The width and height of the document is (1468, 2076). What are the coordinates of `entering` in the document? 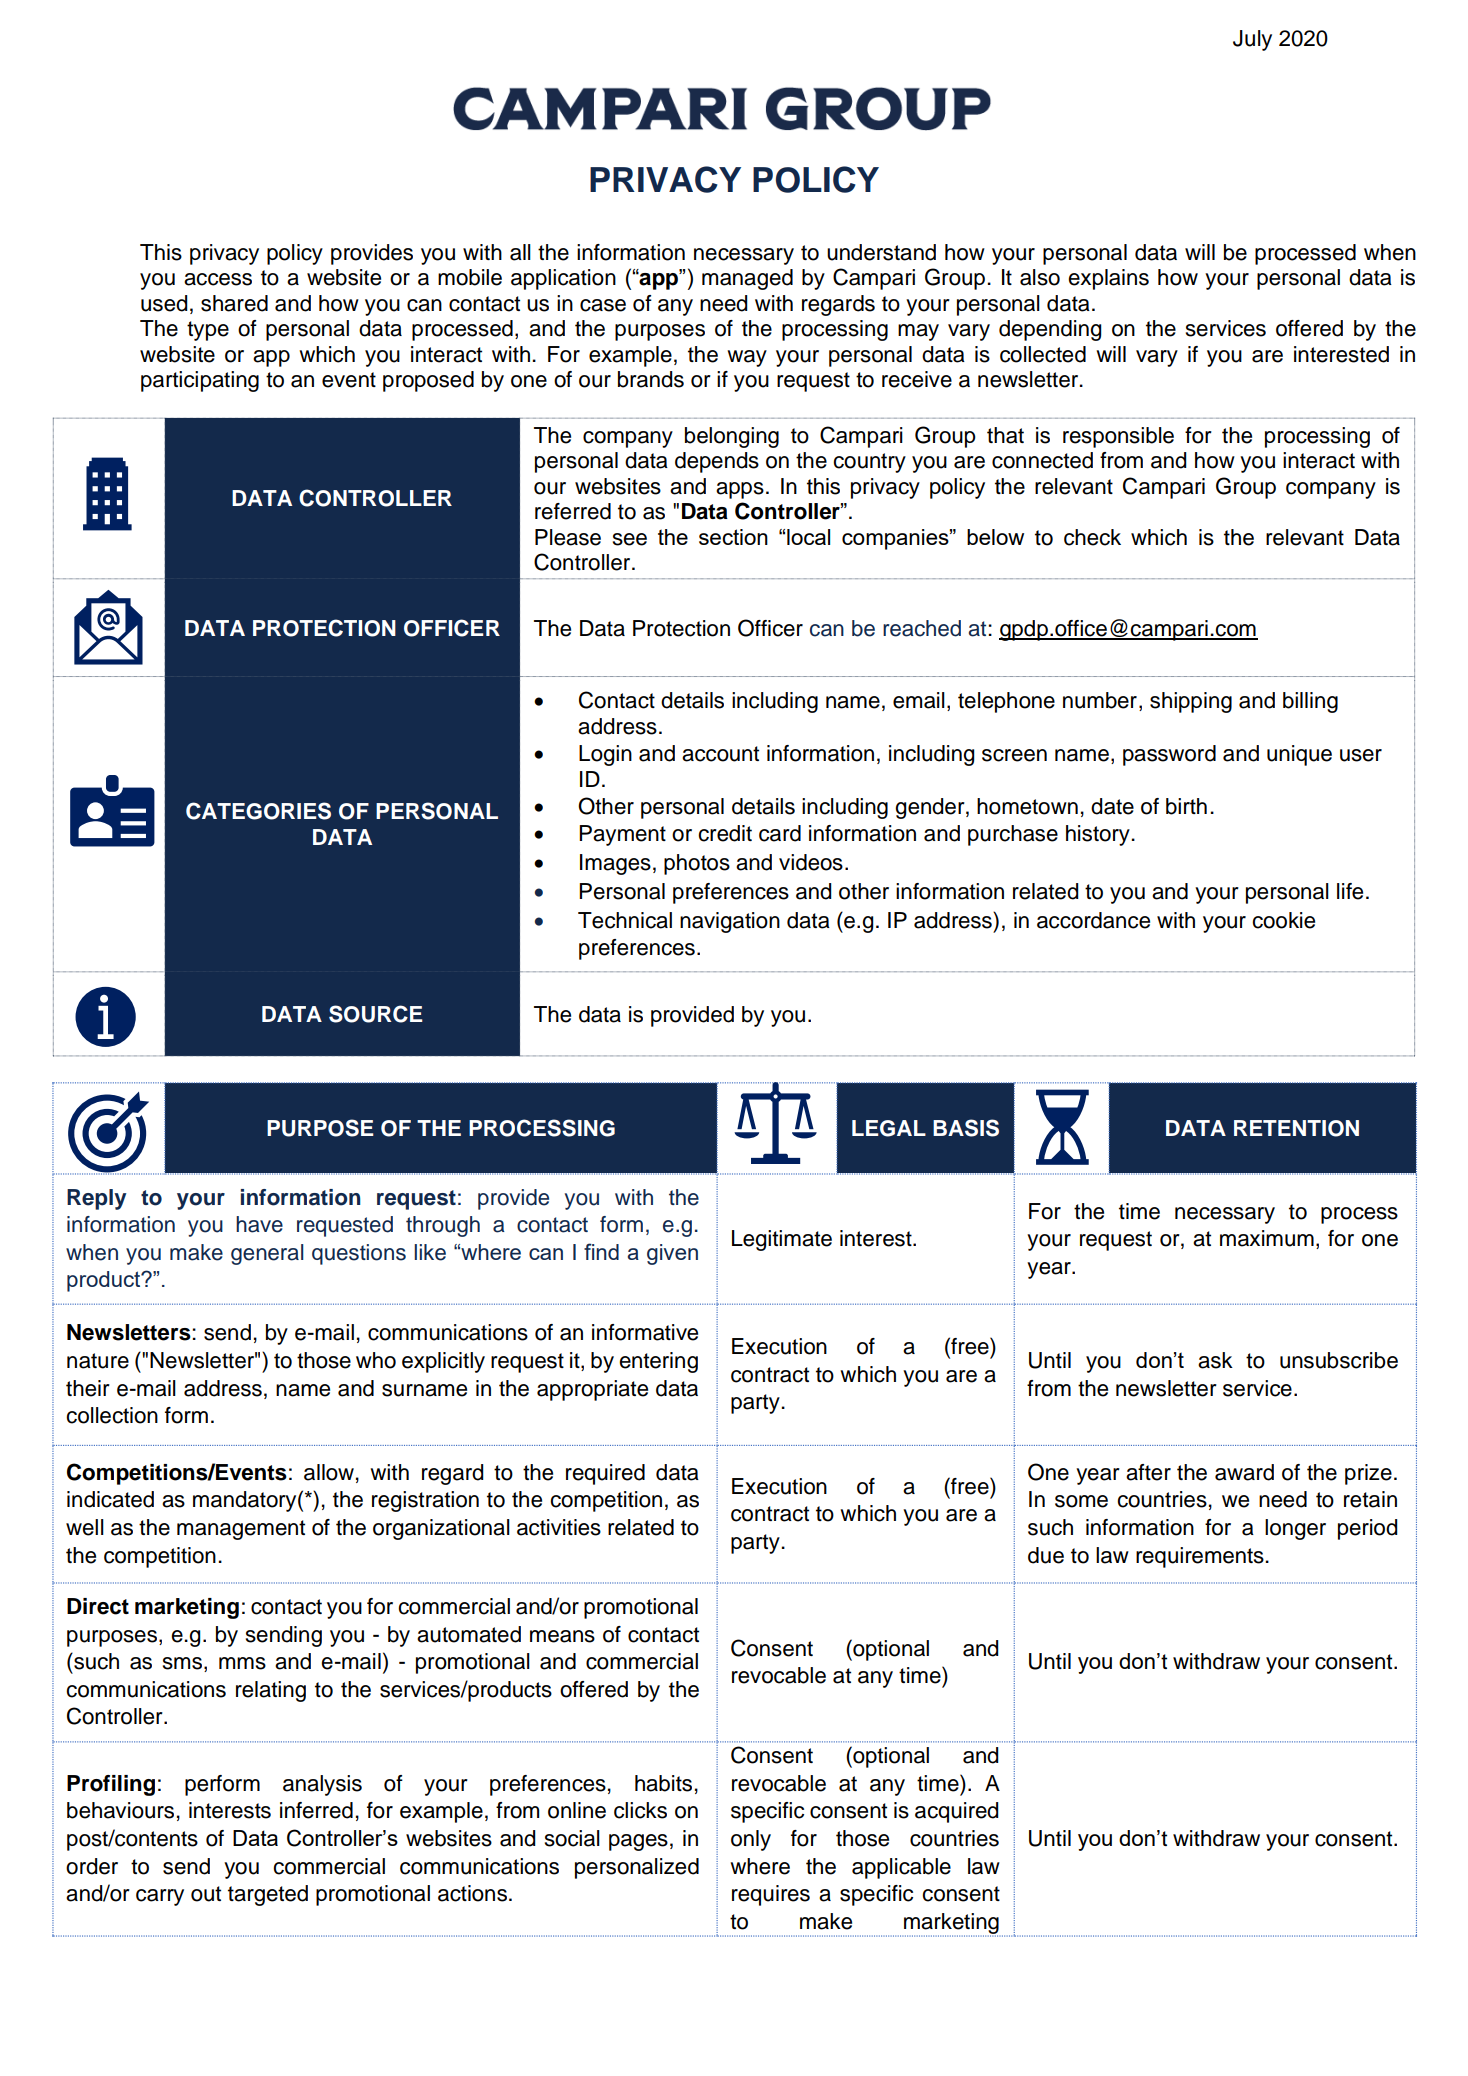 It's located at (658, 1362).
